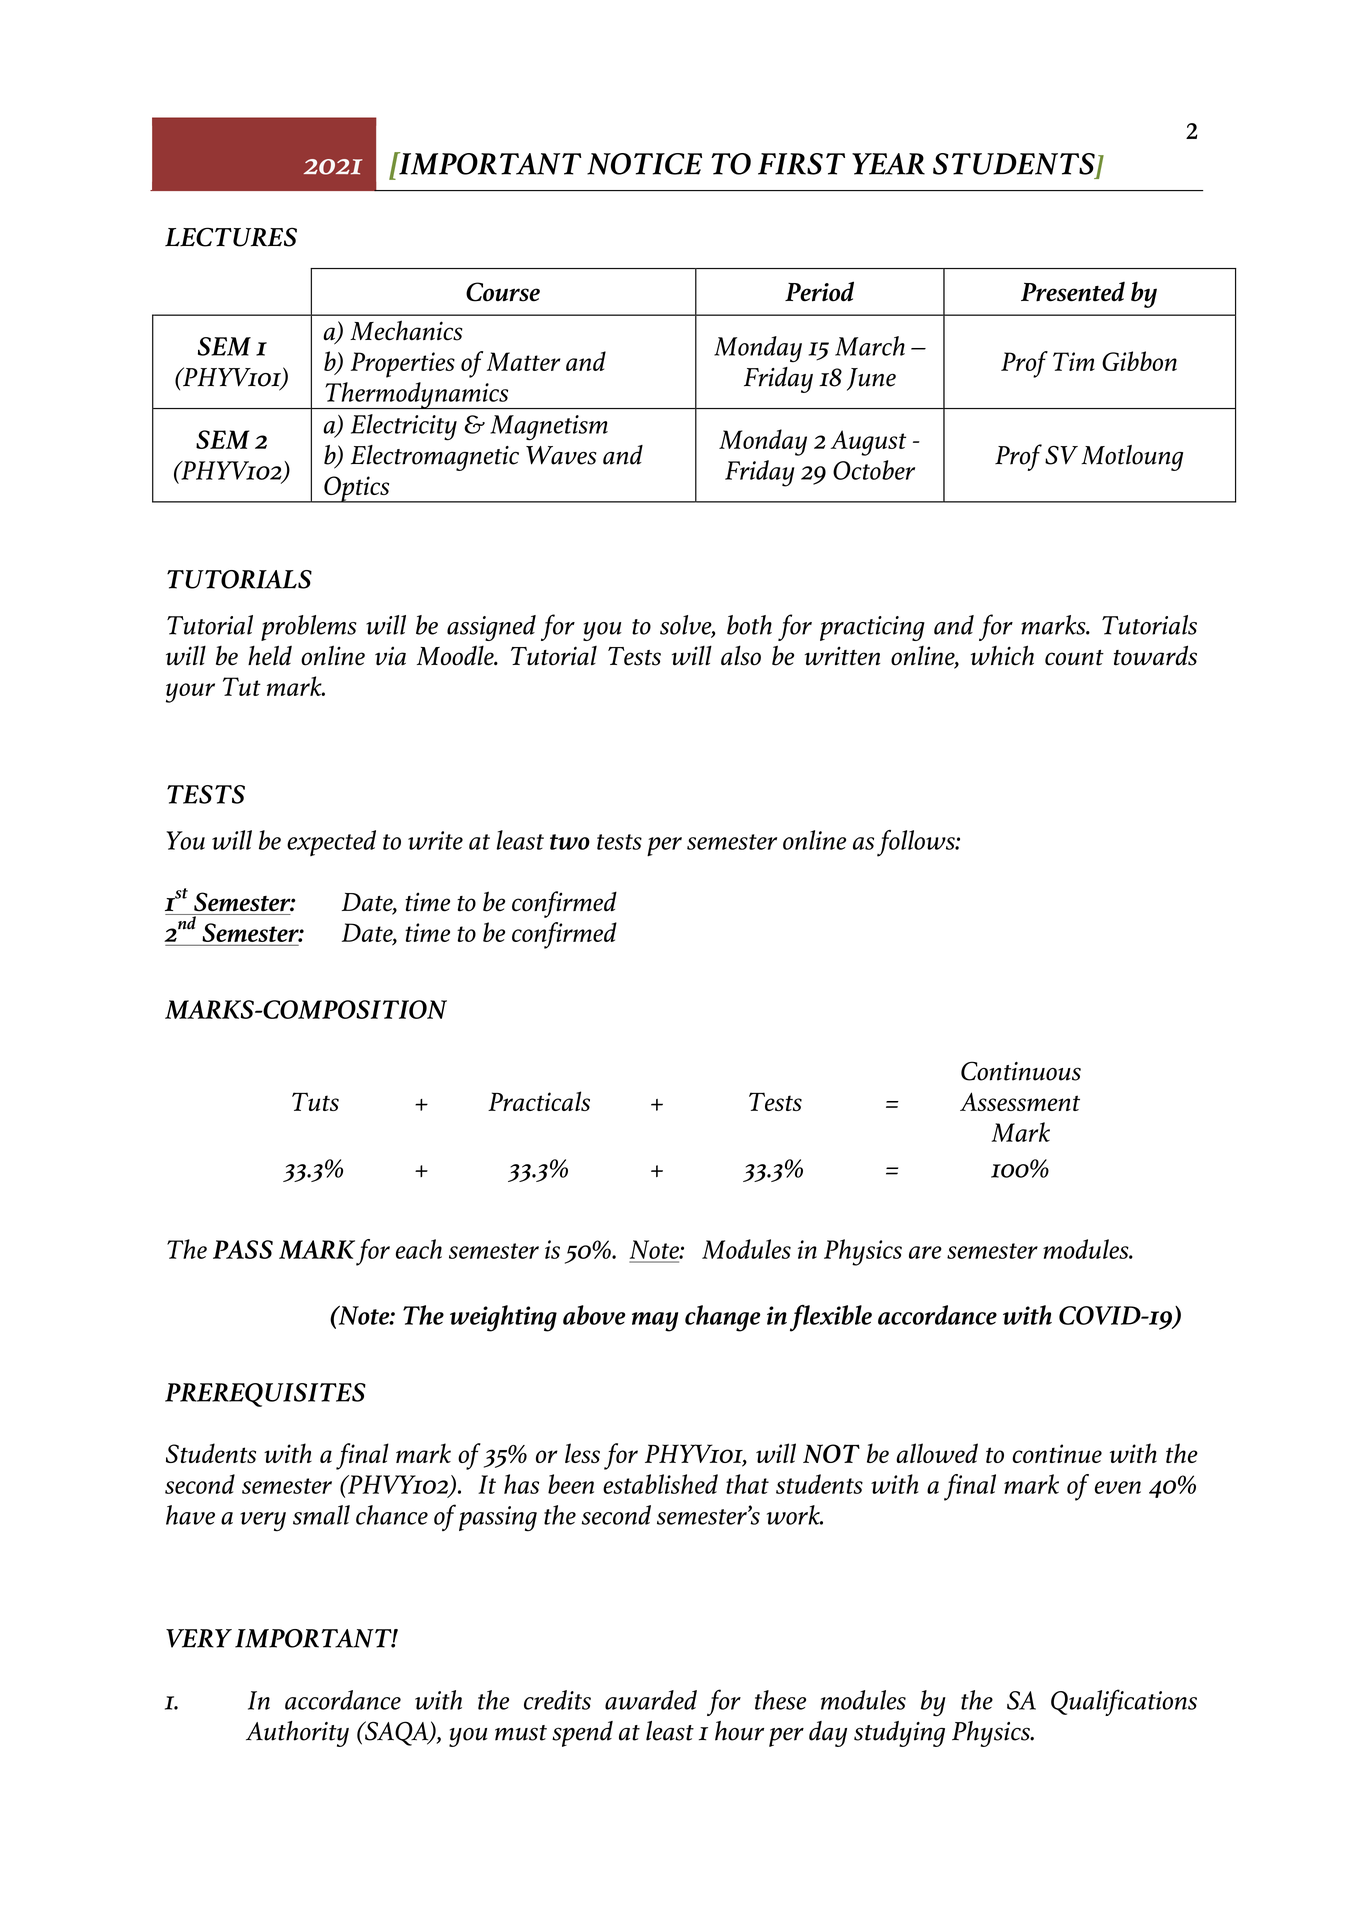  What do you see at coordinates (741, 655) in the document?
I see `also` at bounding box center [741, 655].
